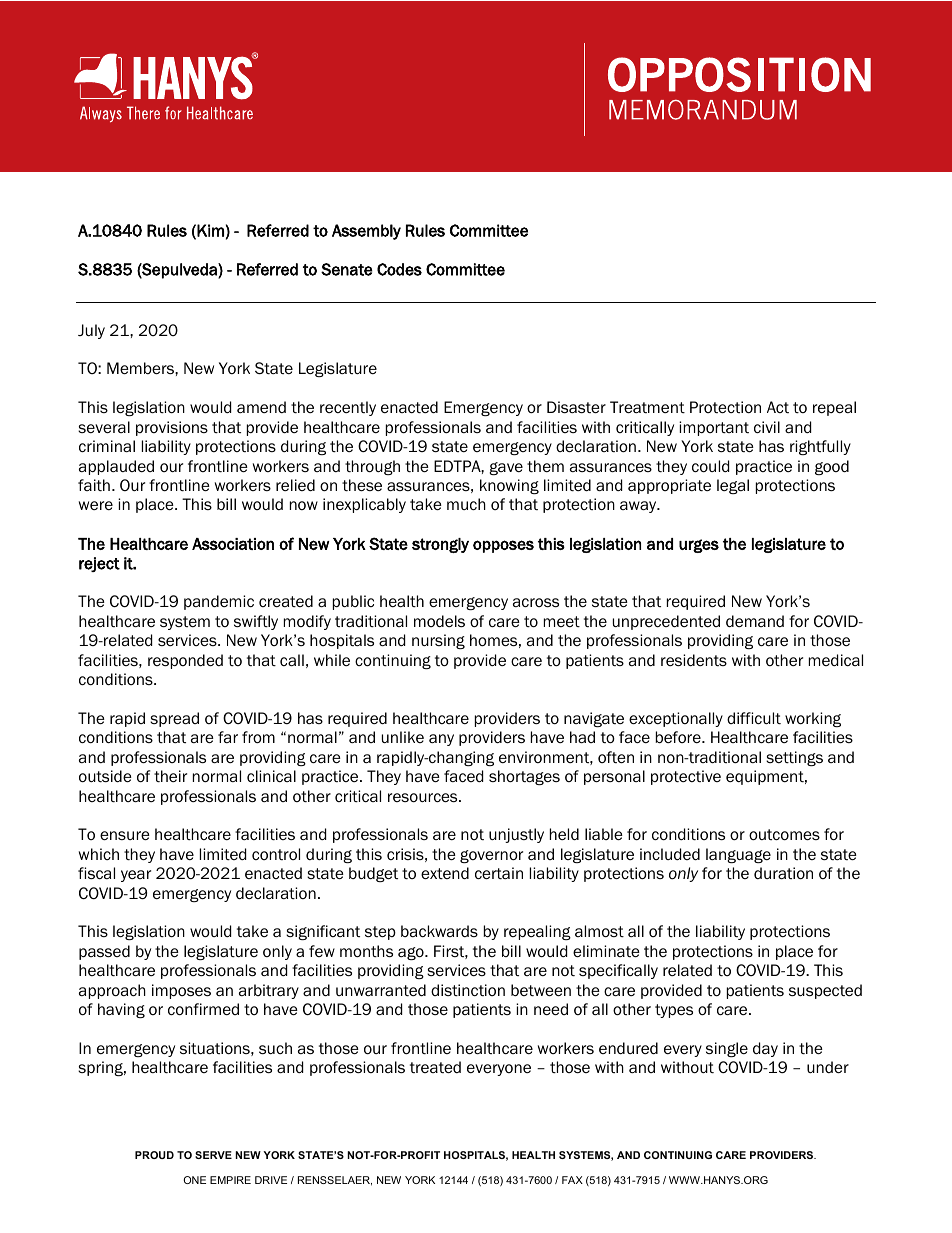 The width and height of the screenshot is (952, 1233). Describe the element at coordinates (466, 504) in the screenshot. I see `much` at that location.
